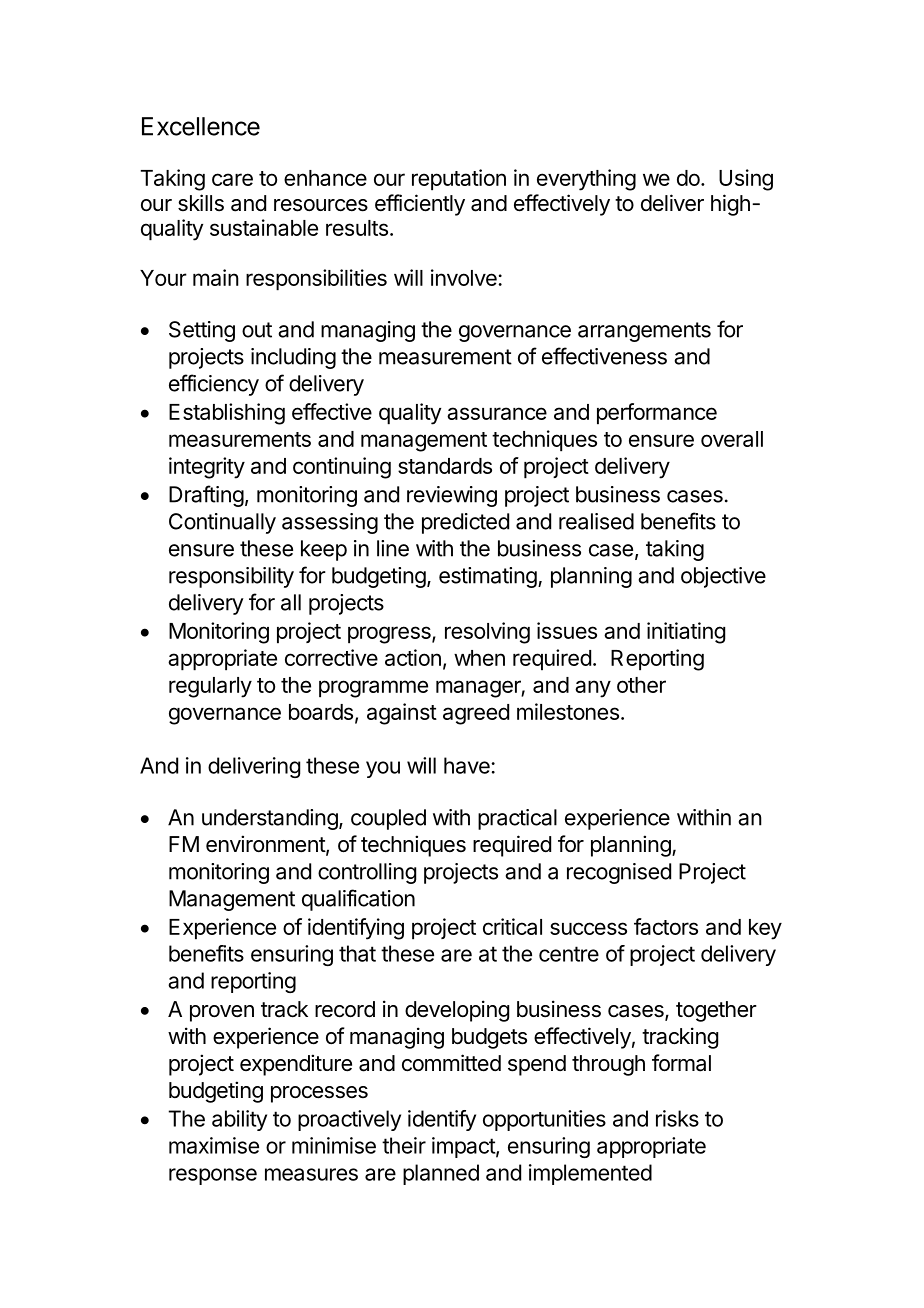  I want to click on practical, so click(517, 819).
